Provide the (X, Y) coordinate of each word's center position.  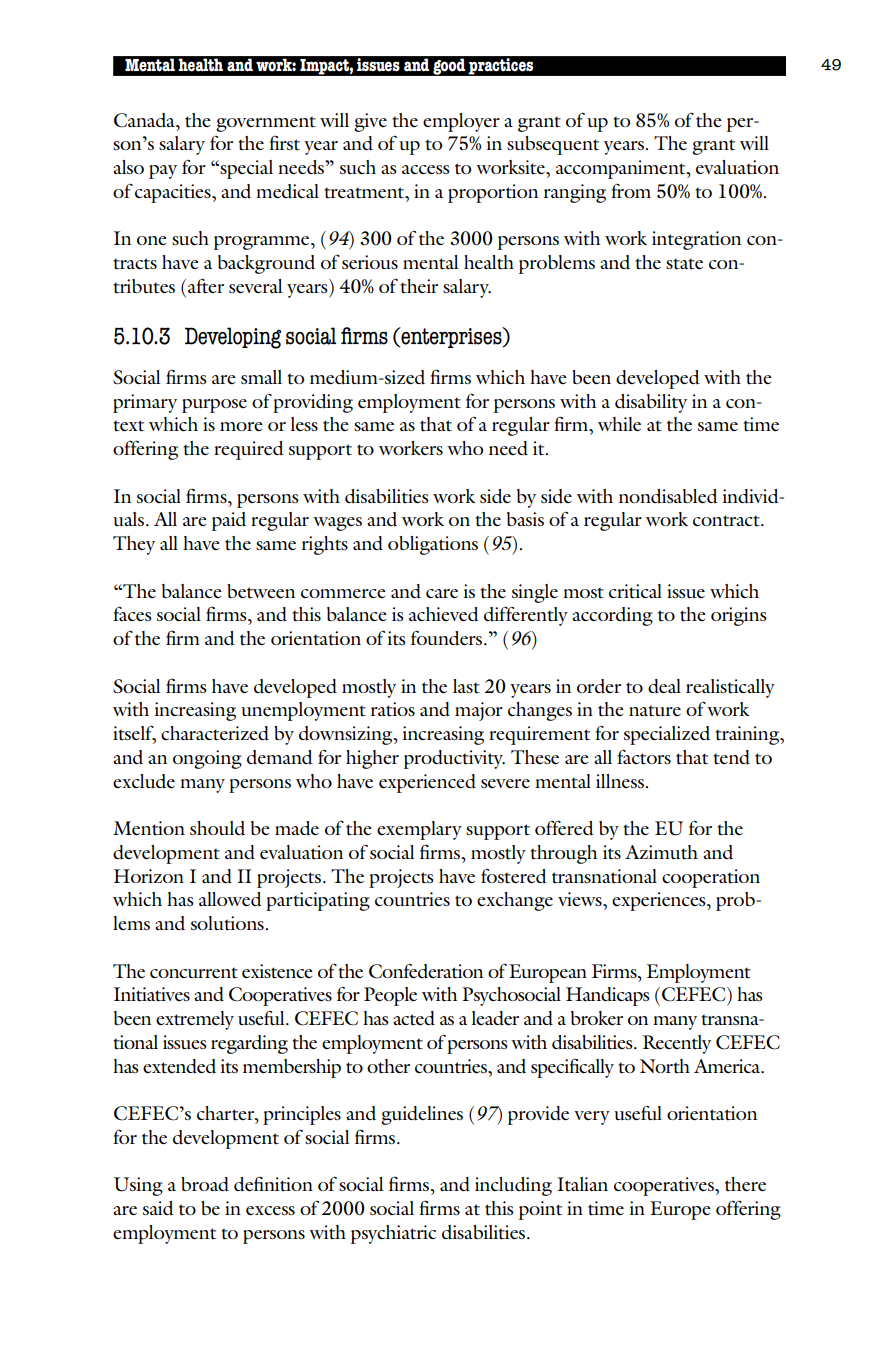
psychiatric (393, 1234)
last (466, 686)
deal (664, 686)
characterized (215, 733)
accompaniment (622, 169)
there (745, 1184)
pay (163, 172)
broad (205, 1184)
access (426, 169)
